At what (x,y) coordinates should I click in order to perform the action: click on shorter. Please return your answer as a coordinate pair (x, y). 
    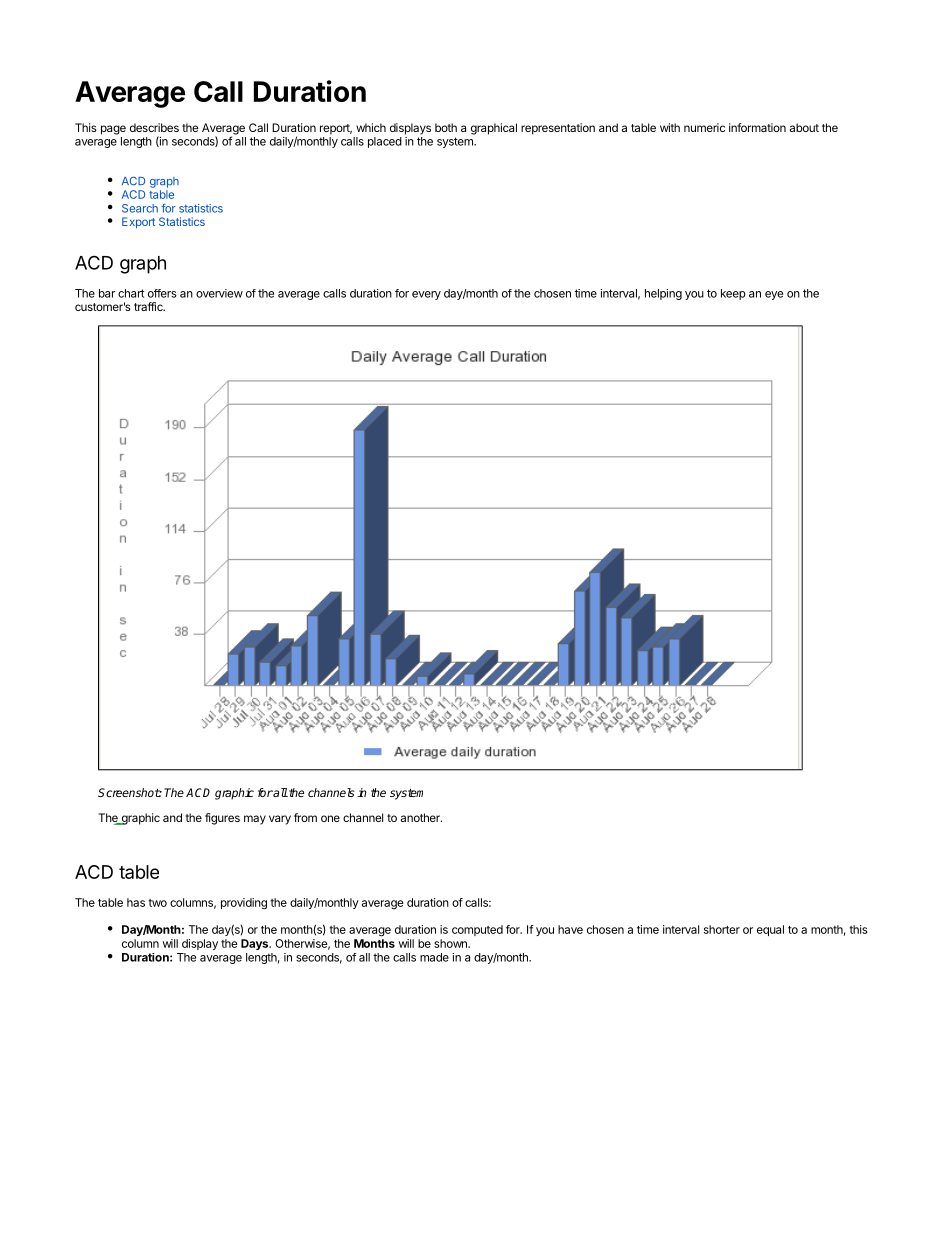
    Looking at the image, I should click on (722, 929).
